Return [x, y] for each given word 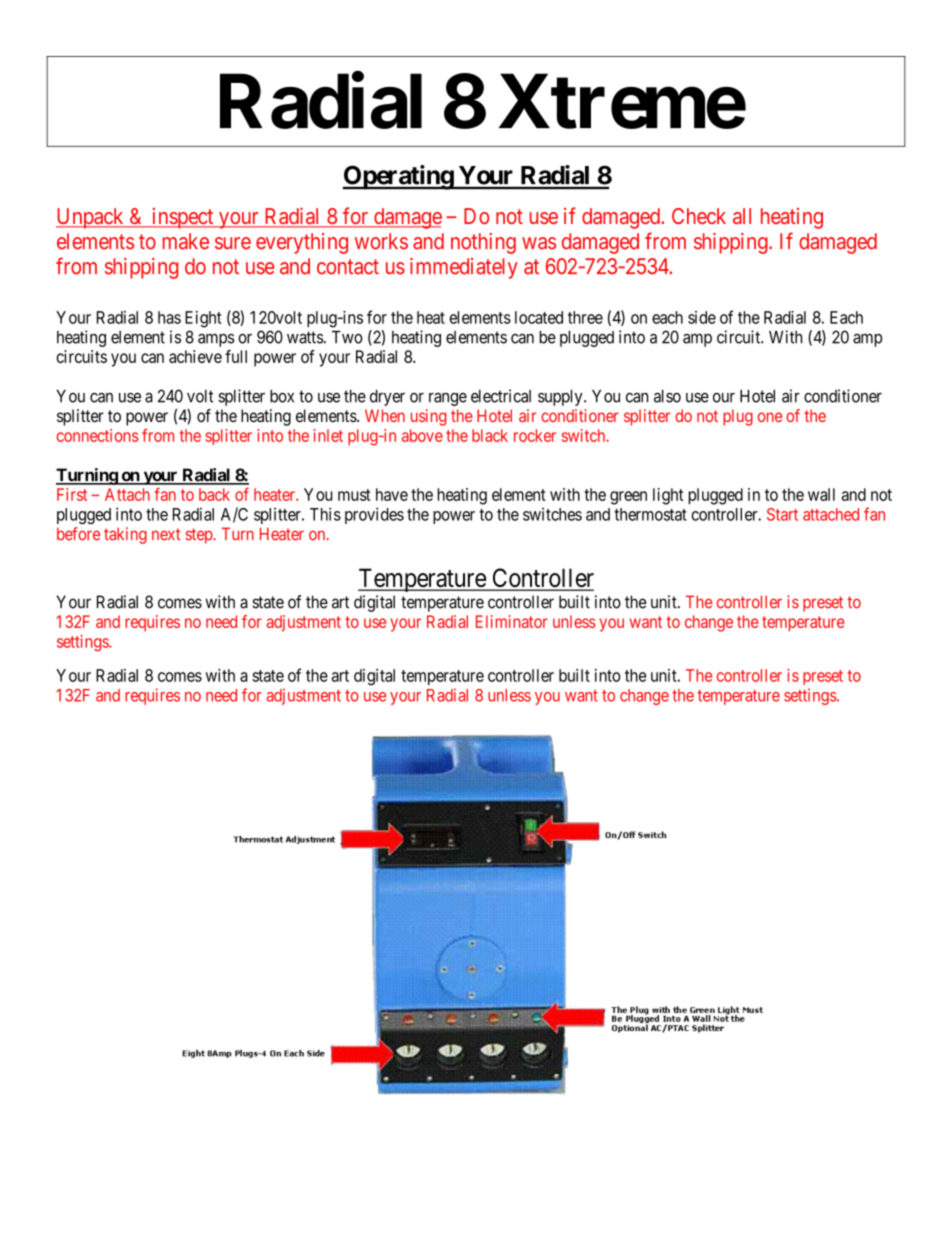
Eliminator [512, 621]
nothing [483, 243]
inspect [182, 218]
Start [782, 514]
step [200, 536]
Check [699, 216]
